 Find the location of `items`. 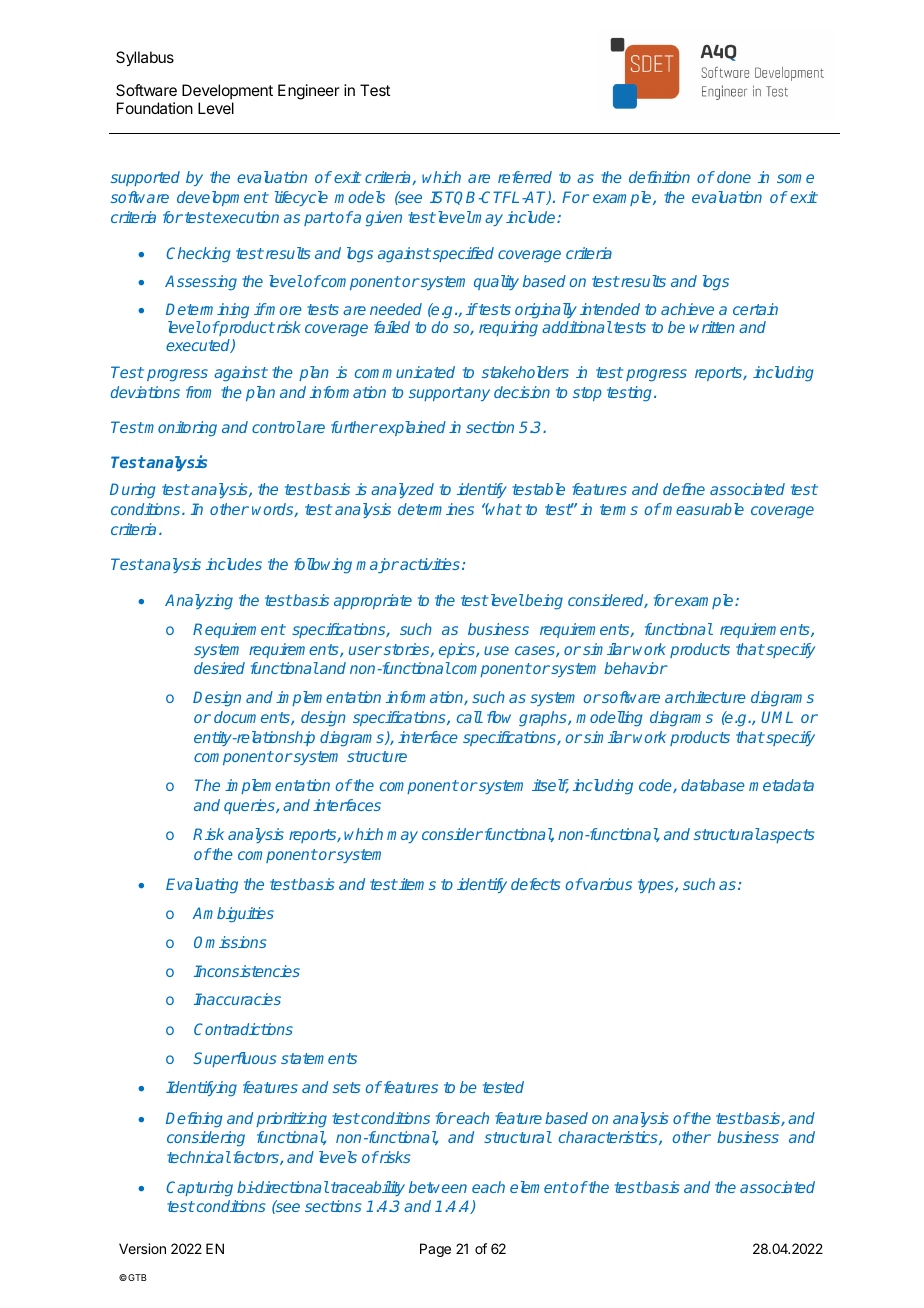

items is located at coordinates (416, 884).
